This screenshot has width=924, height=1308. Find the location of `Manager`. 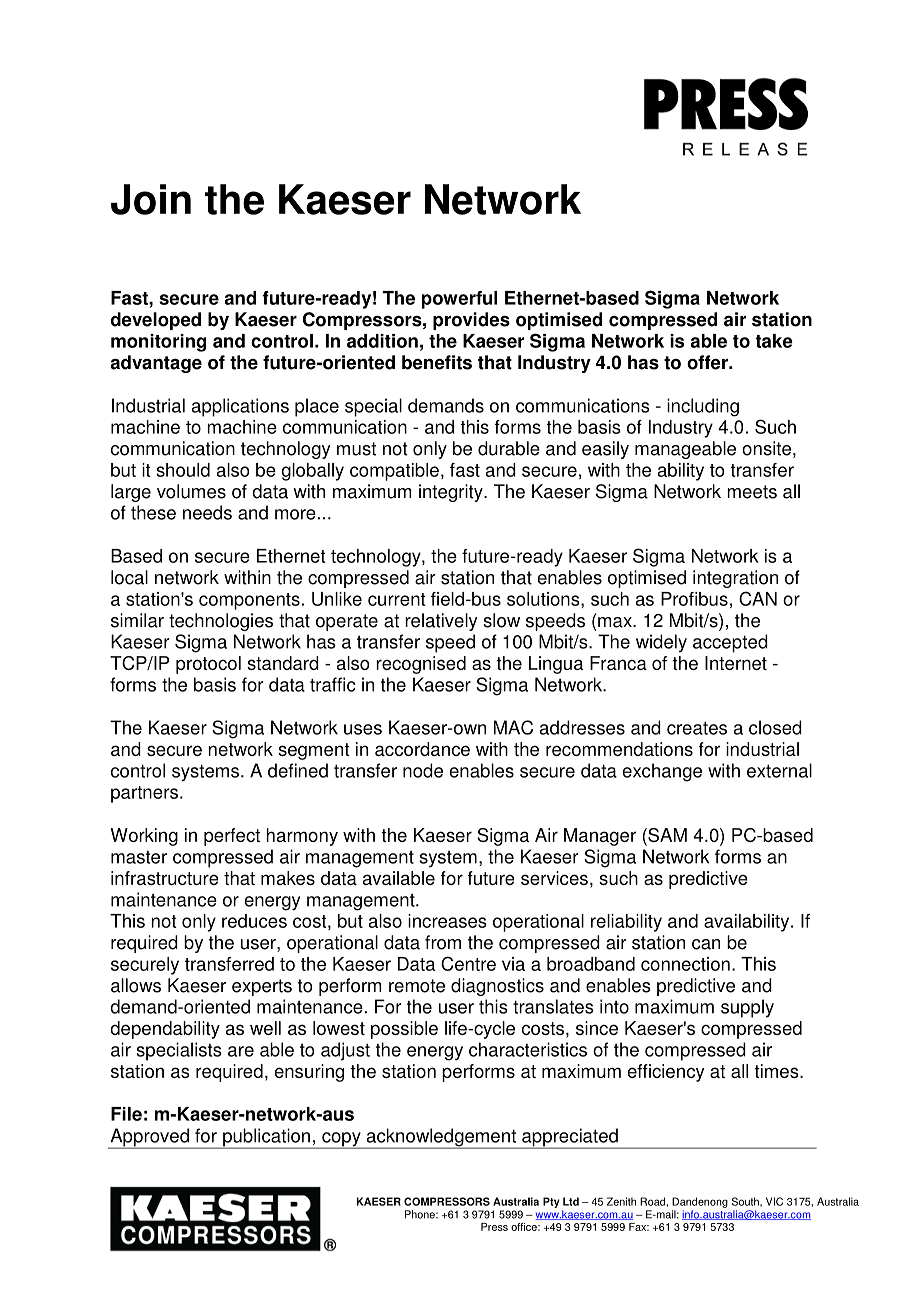

Manager is located at coordinates (600, 837).
